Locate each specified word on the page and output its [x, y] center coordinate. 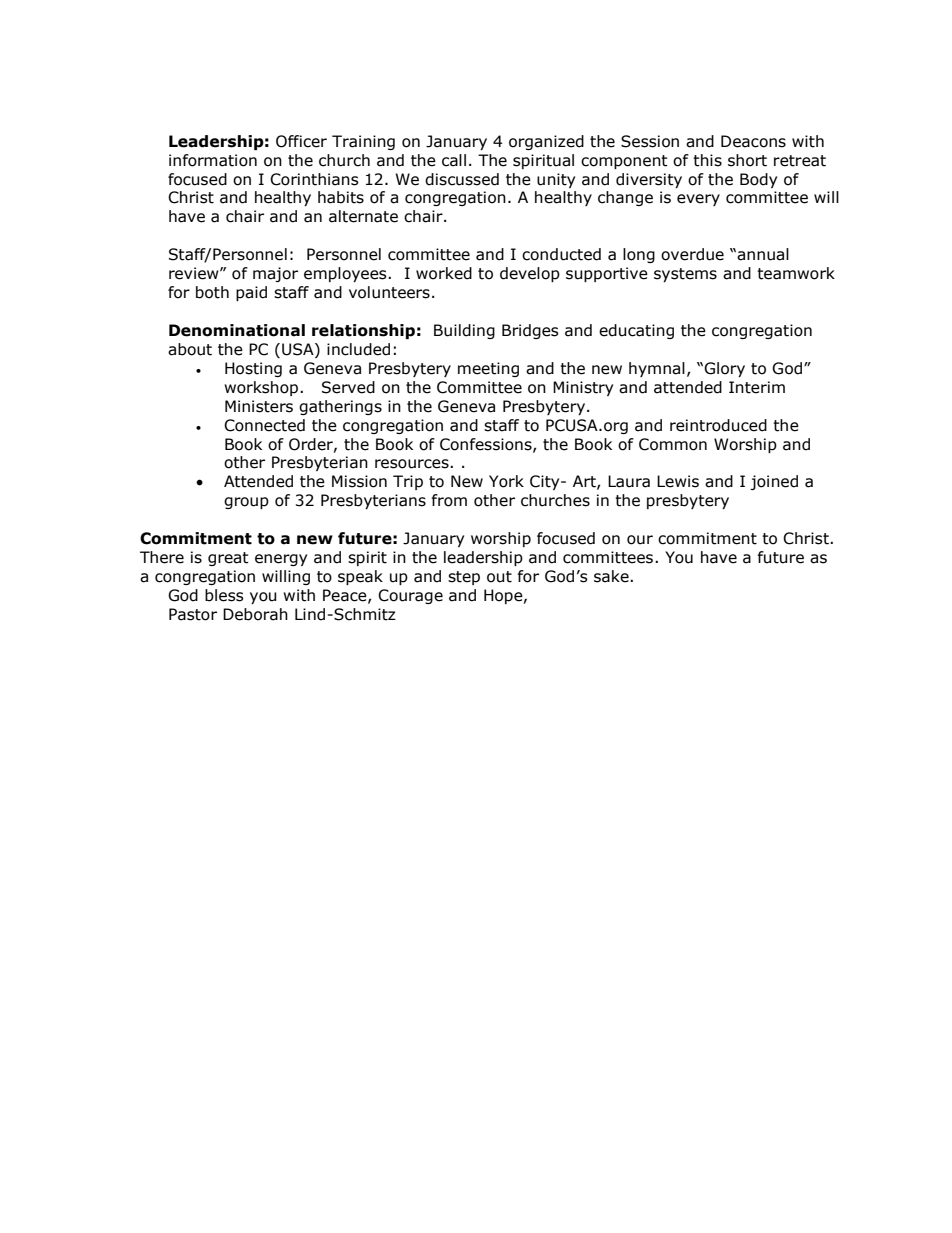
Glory [724, 369]
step [464, 578]
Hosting [253, 369]
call [454, 160]
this [707, 160]
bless [224, 595]
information [213, 160]
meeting [488, 369]
